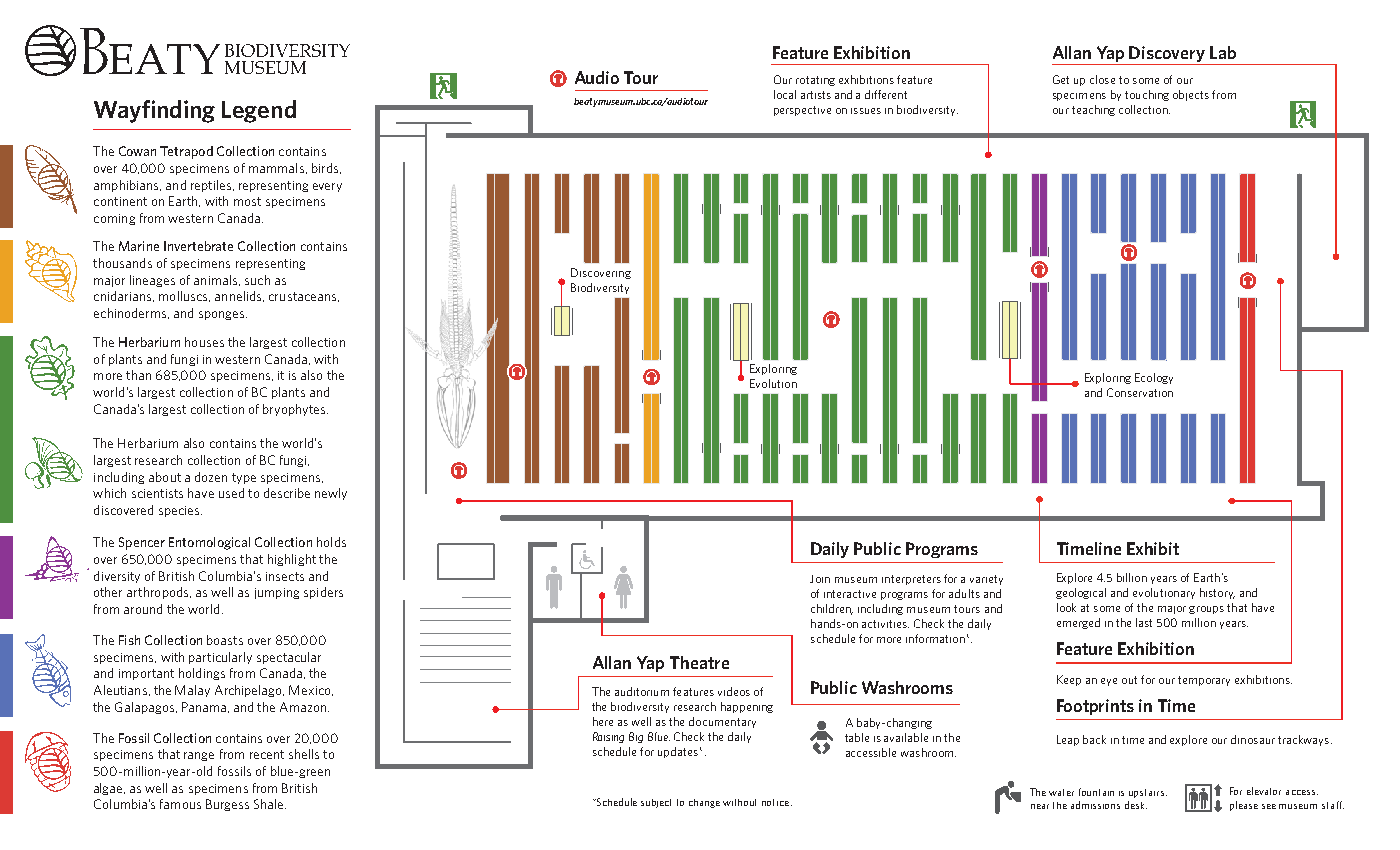 The image size is (1400, 850). What do you see at coordinates (1154, 378) in the screenshot?
I see `Ecology` at bounding box center [1154, 378].
